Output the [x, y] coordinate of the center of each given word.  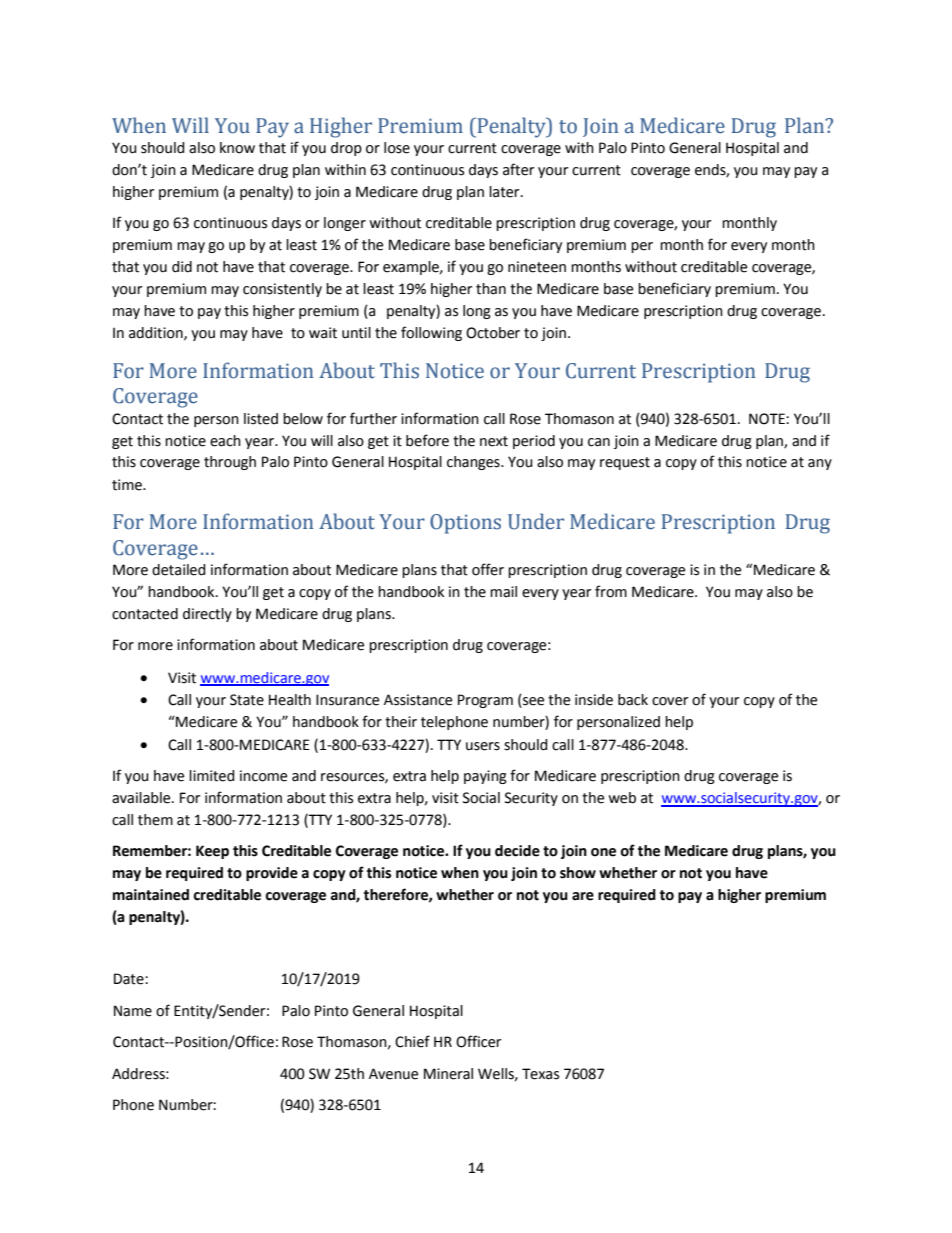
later [505, 192]
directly [207, 615]
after [518, 169]
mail [503, 592]
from [611, 591]
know [237, 148]
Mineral [448, 1074]
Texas [540, 1074]
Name [133, 1011]
